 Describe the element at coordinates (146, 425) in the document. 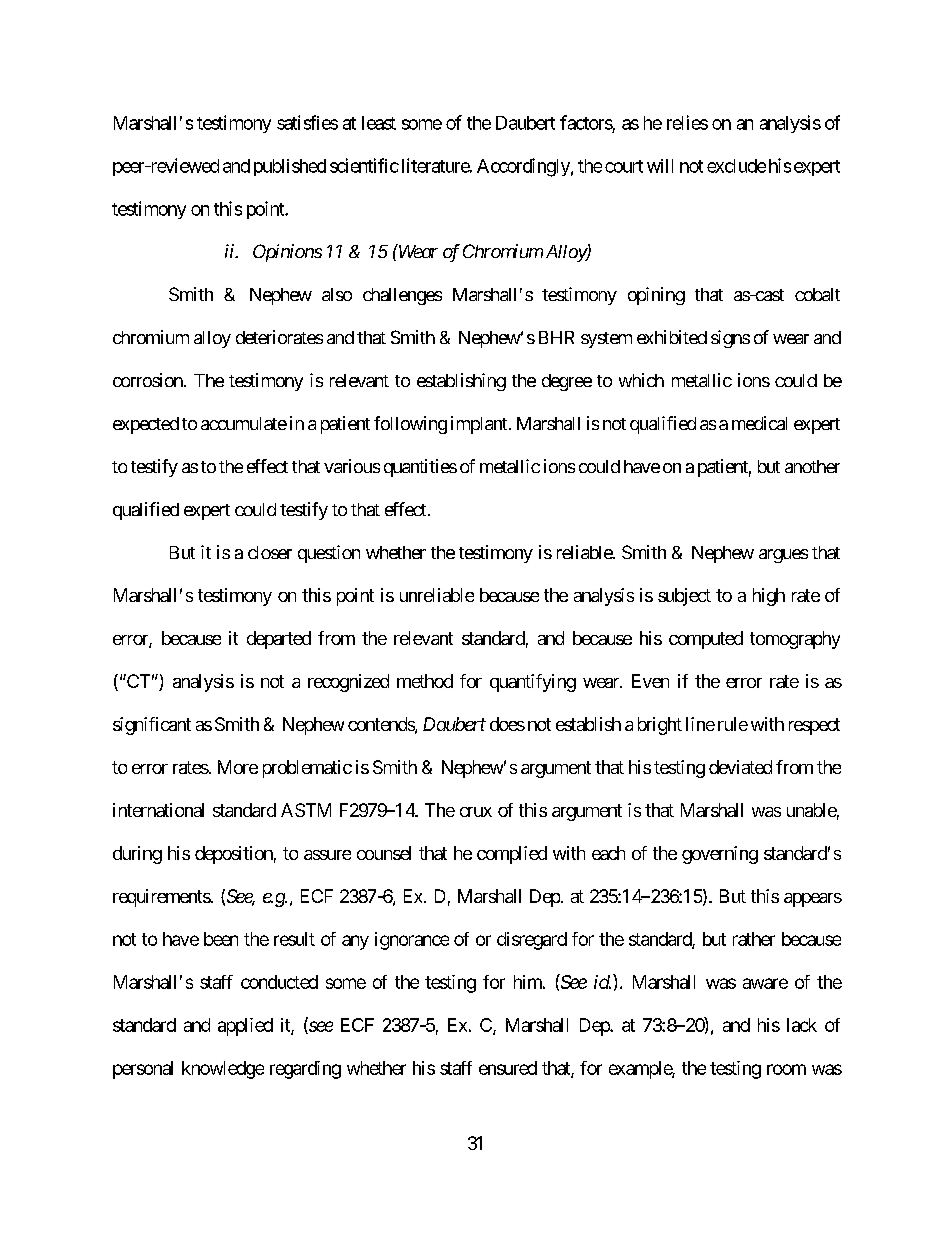

I see `expected` at that location.
